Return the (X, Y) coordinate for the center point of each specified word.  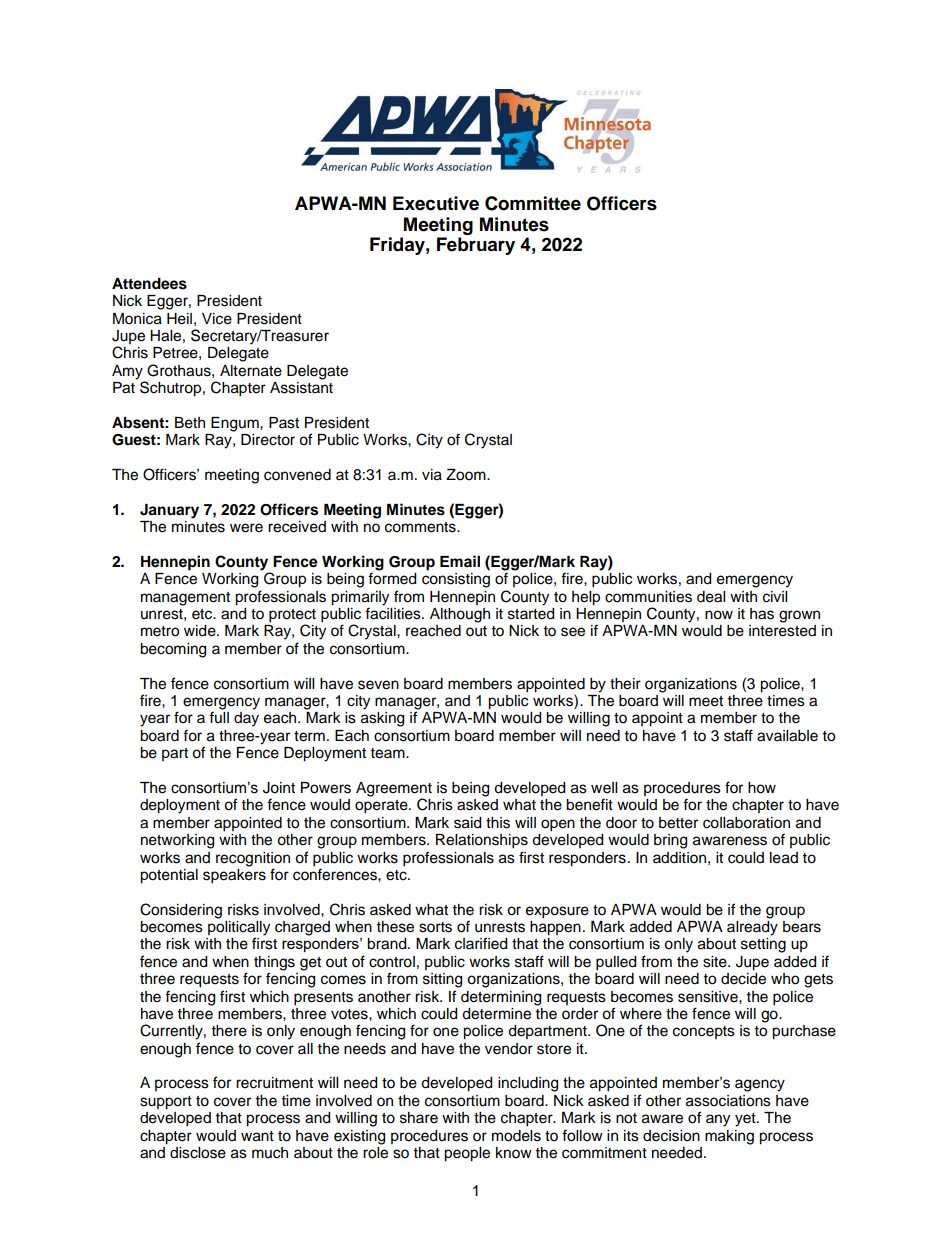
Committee (533, 203)
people (467, 1154)
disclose (198, 1153)
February (476, 246)
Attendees (149, 284)
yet (746, 1120)
